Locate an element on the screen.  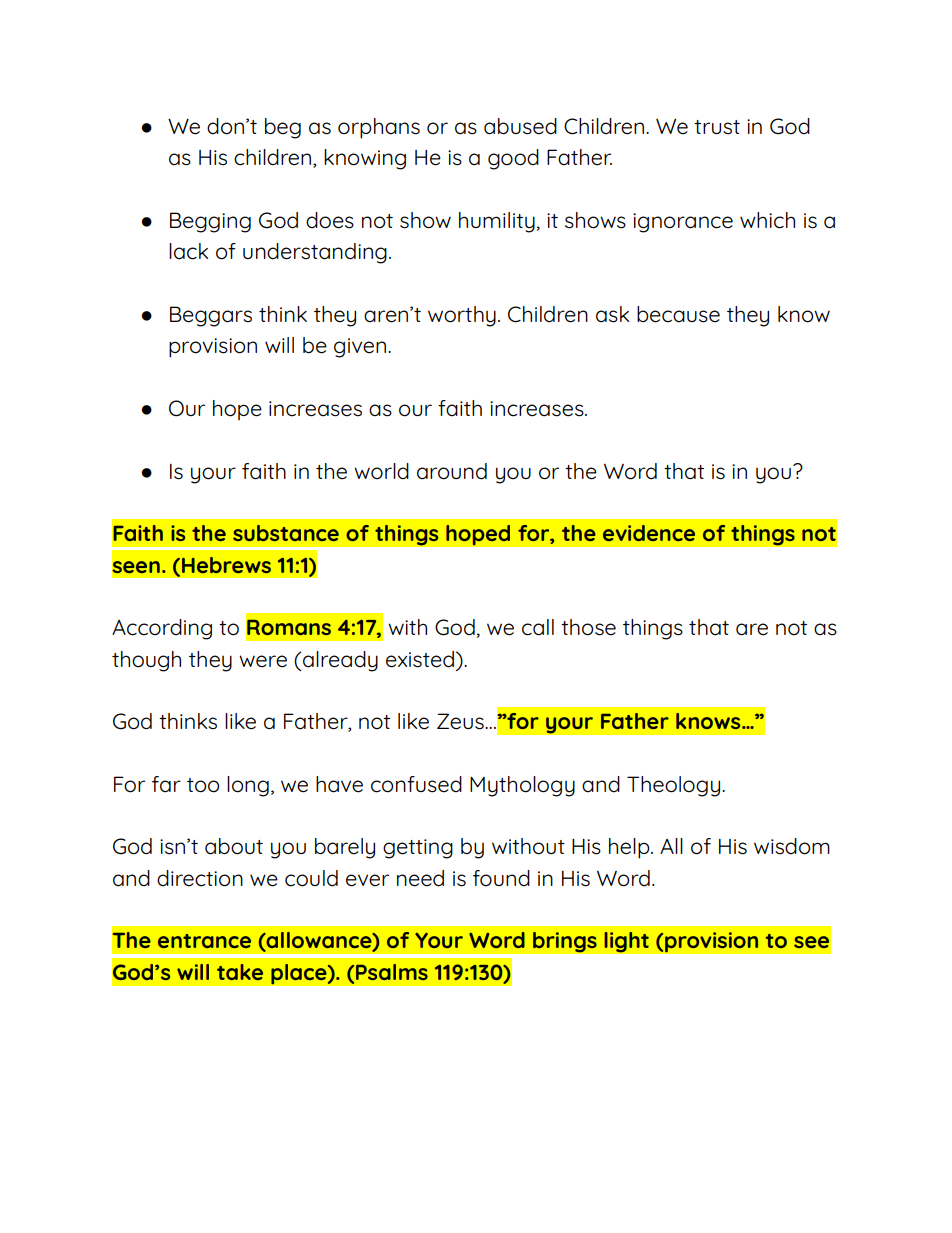
trust is located at coordinates (717, 127).
